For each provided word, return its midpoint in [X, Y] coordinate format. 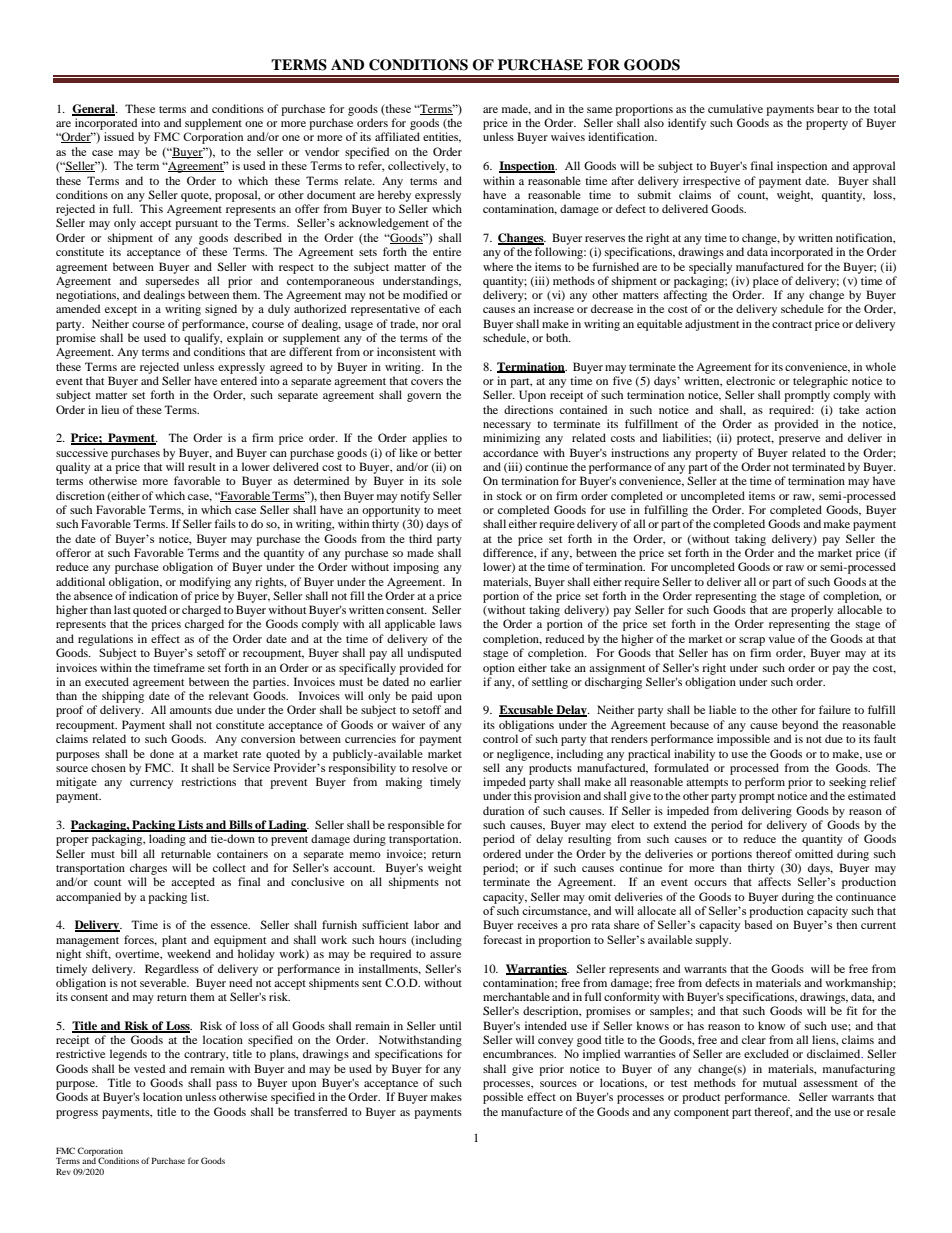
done [162, 753]
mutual [780, 1082]
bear [828, 108]
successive [82, 452]
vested [149, 1068]
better [448, 452]
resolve [430, 767]
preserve [799, 440]
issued [119, 136]
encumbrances [519, 1053]
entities [442, 137]
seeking [847, 783]
